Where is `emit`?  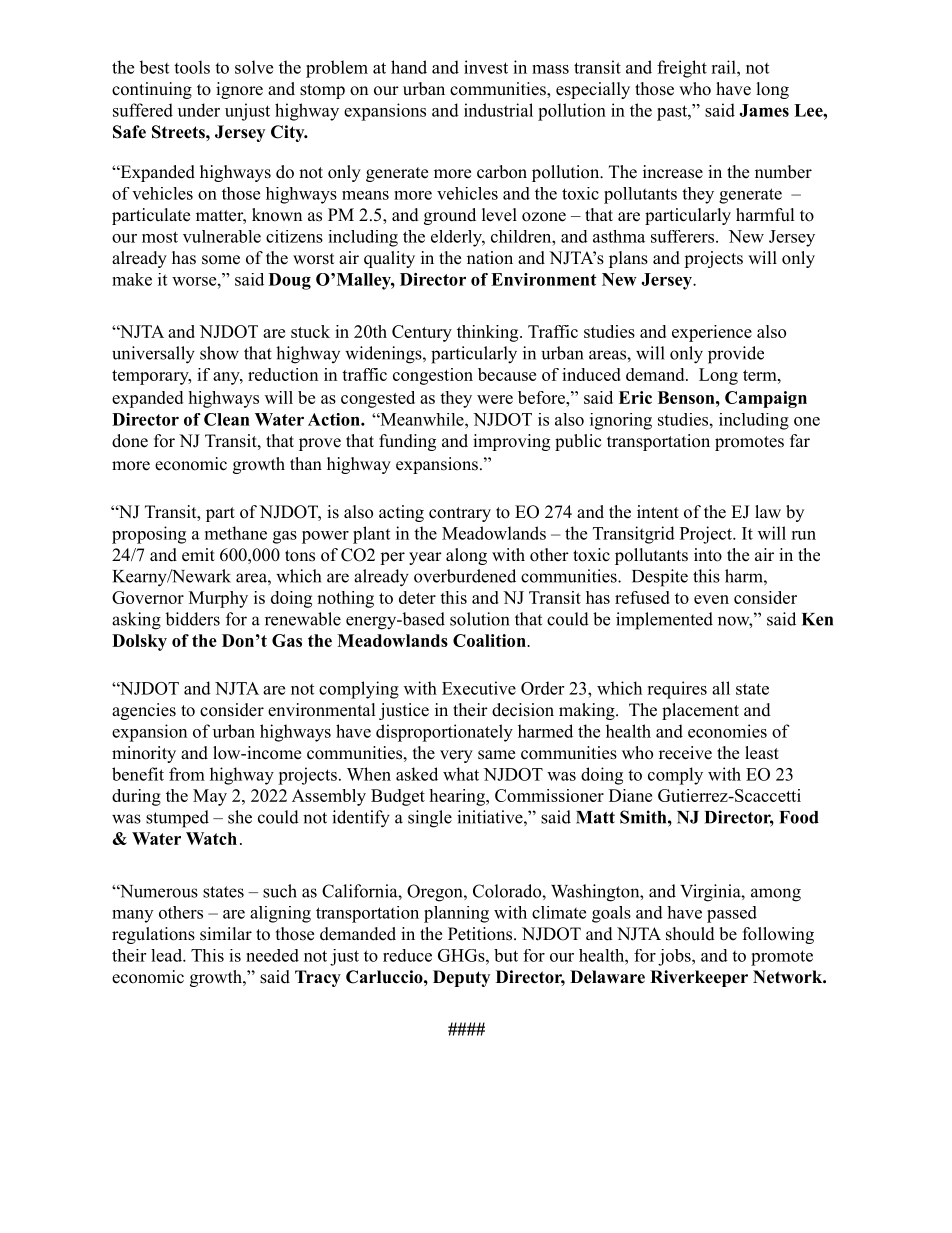
emit is located at coordinates (198, 555).
